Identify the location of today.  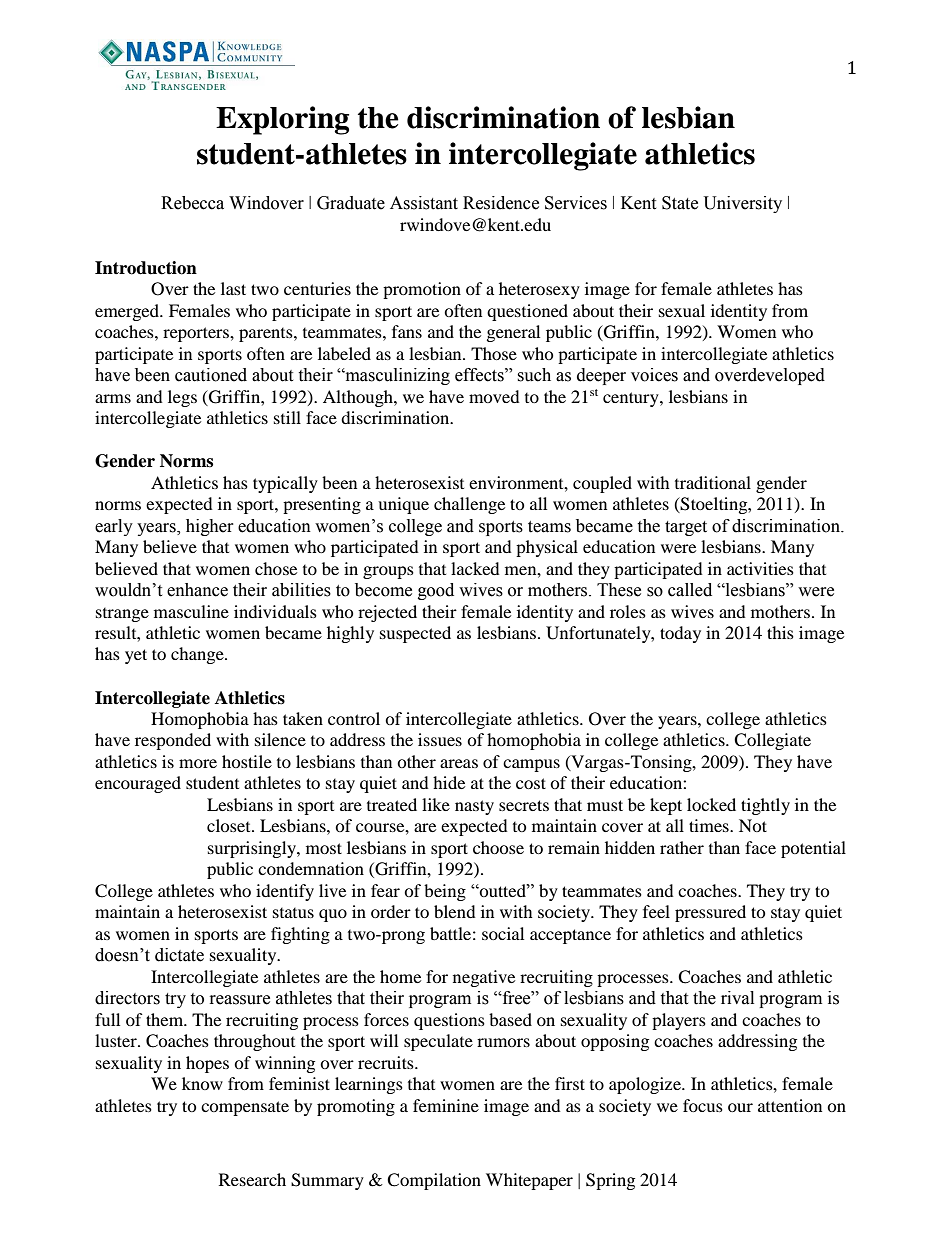
(680, 634).
